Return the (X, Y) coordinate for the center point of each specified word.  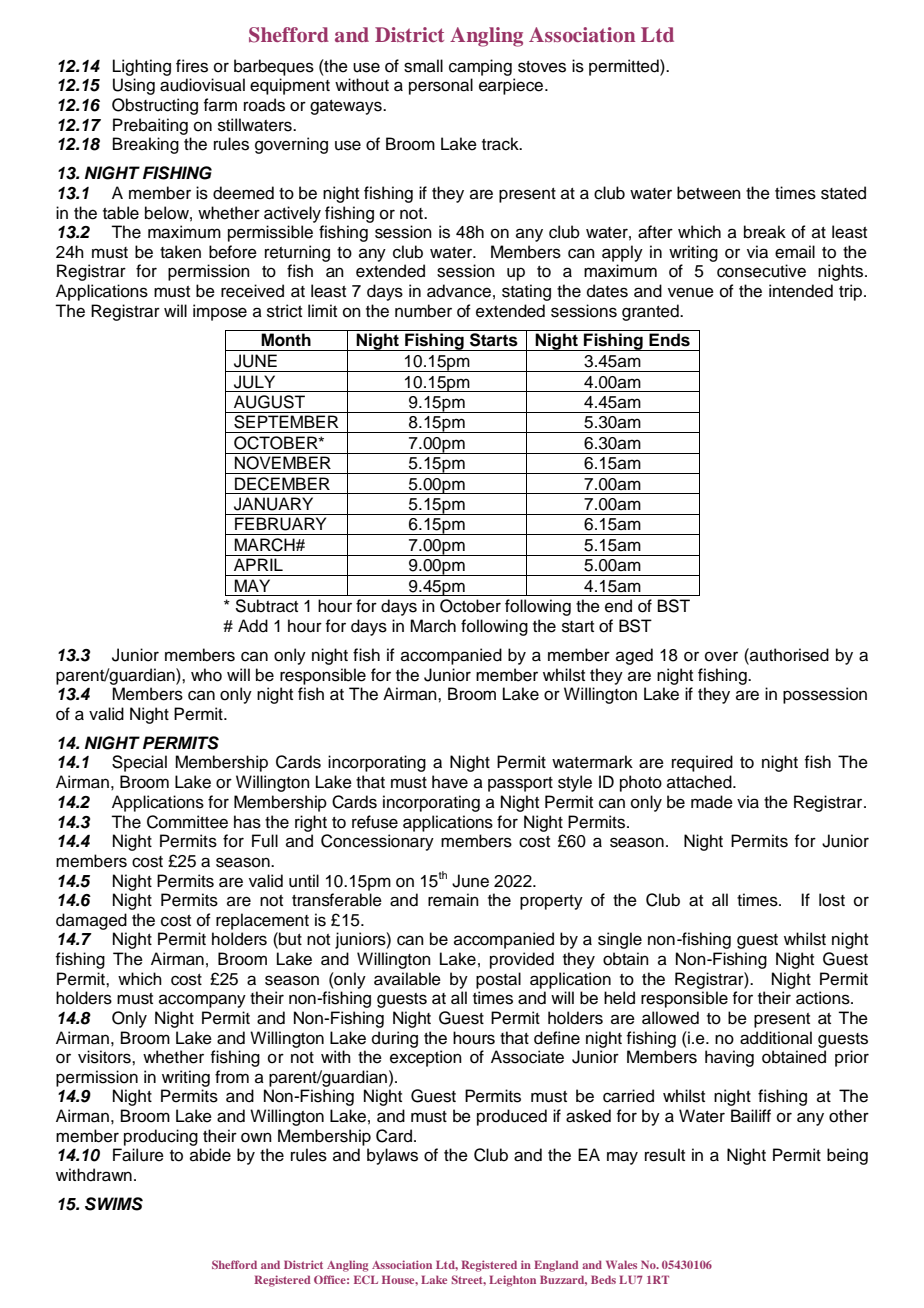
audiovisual (202, 85)
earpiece (511, 86)
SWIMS (114, 1204)
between (709, 193)
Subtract (266, 606)
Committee (187, 822)
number (423, 311)
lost (832, 900)
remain (453, 900)
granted (651, 312)
